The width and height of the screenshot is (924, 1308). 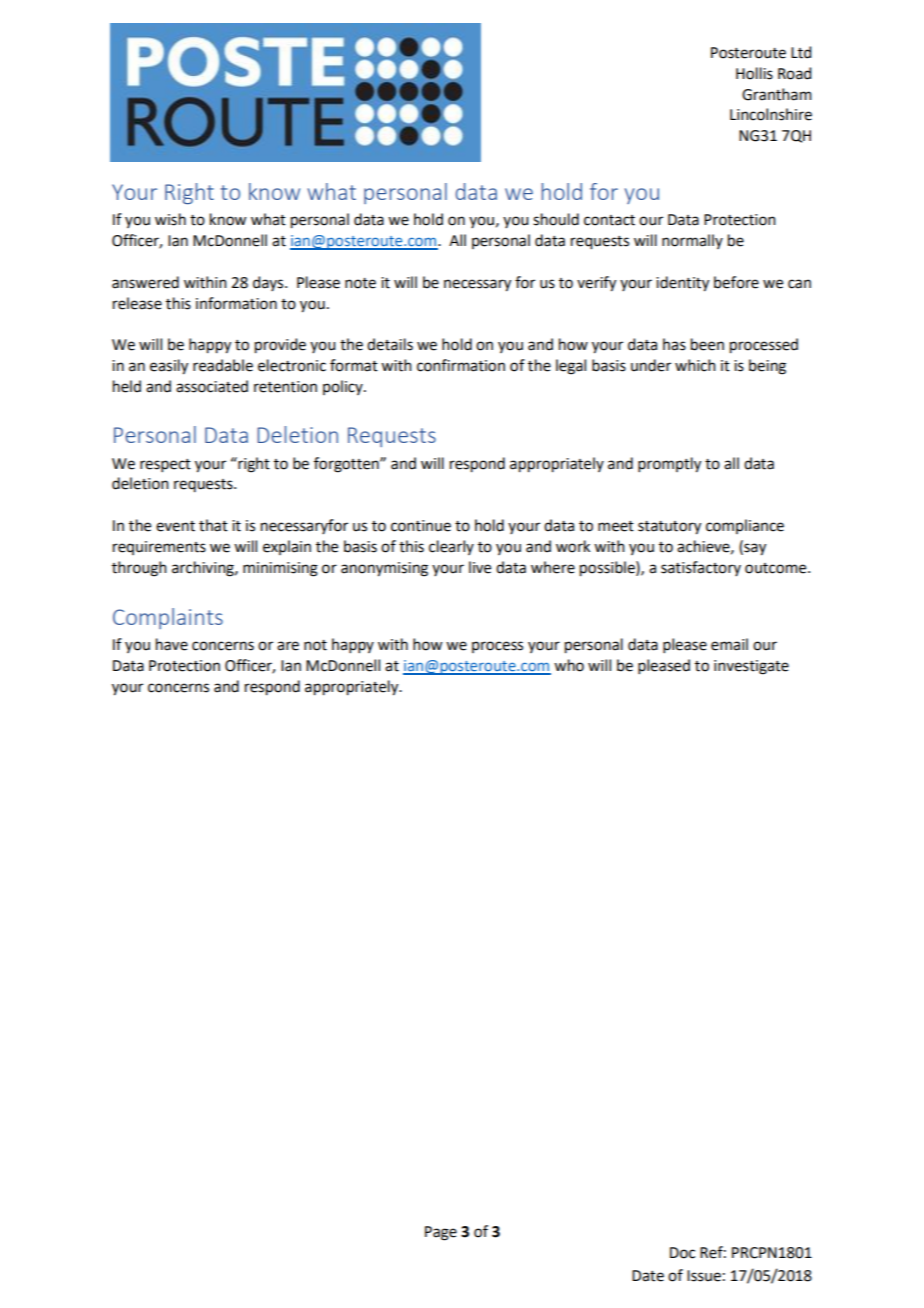 I want to click on continue, so click(x=421, y=526).
